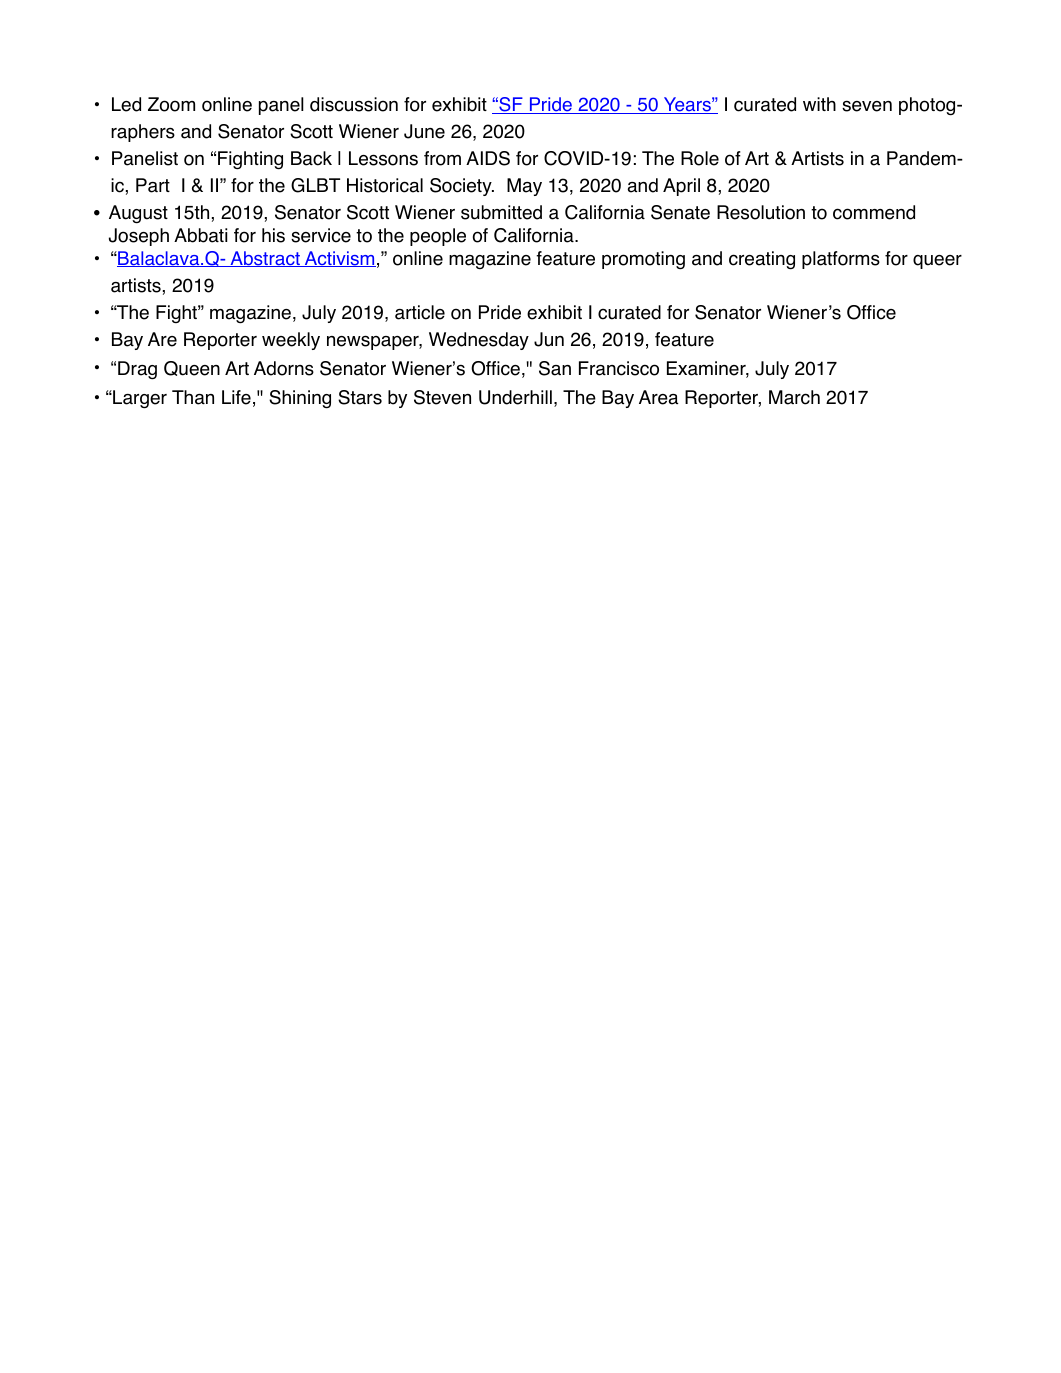 This image has height=1373, width=1061. Describe the element at coordinates (138, 214) in the image. I see `August` at that location.
